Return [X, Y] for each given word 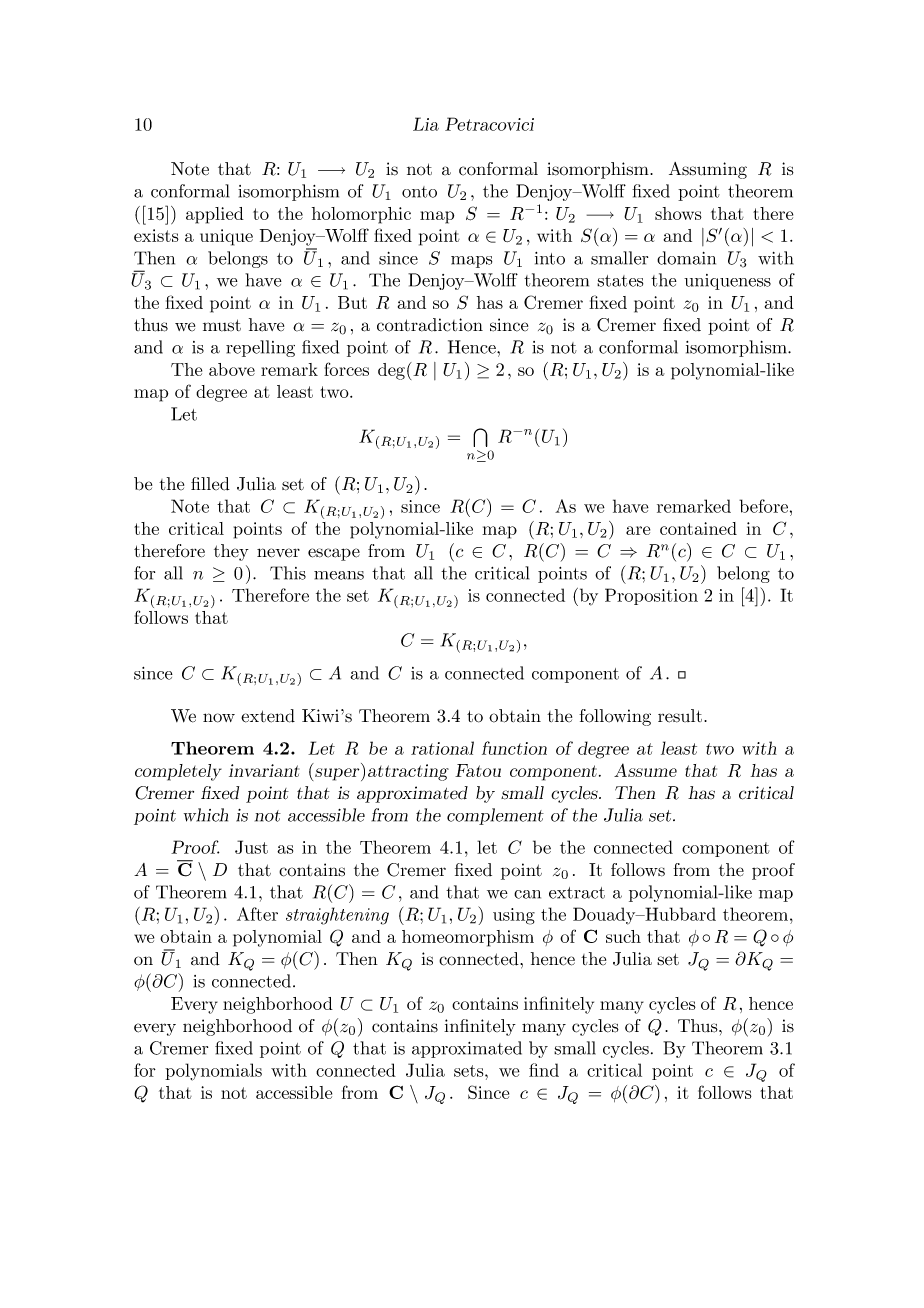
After [257, 914]
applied [215, 215]
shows [678, 213]
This [288, 573]
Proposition [651, 596]
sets [470, 1071]
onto [419, 192]
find [544, 1070]
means [339, 575]
